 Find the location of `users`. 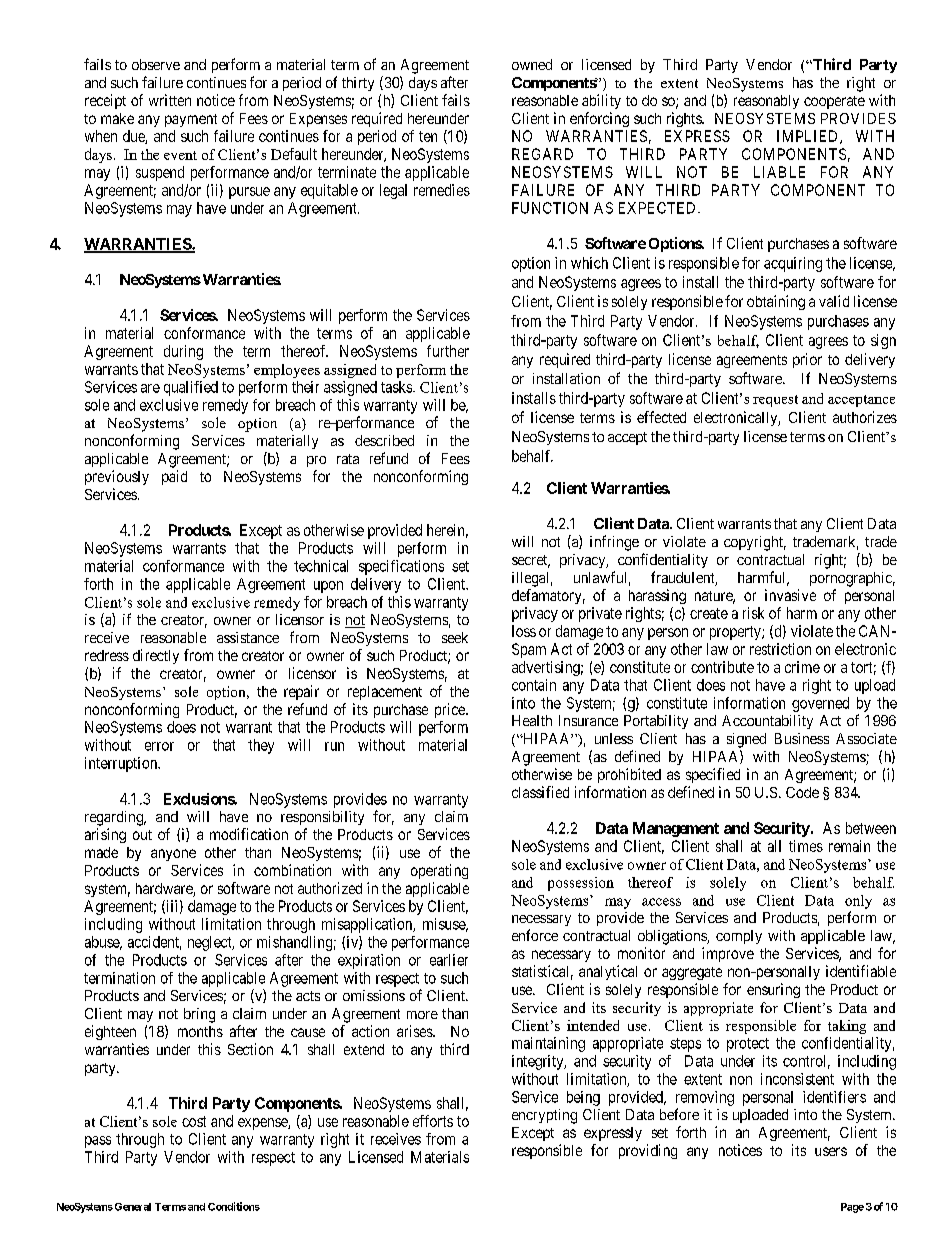

users is located at coordinates (831, 1151).
